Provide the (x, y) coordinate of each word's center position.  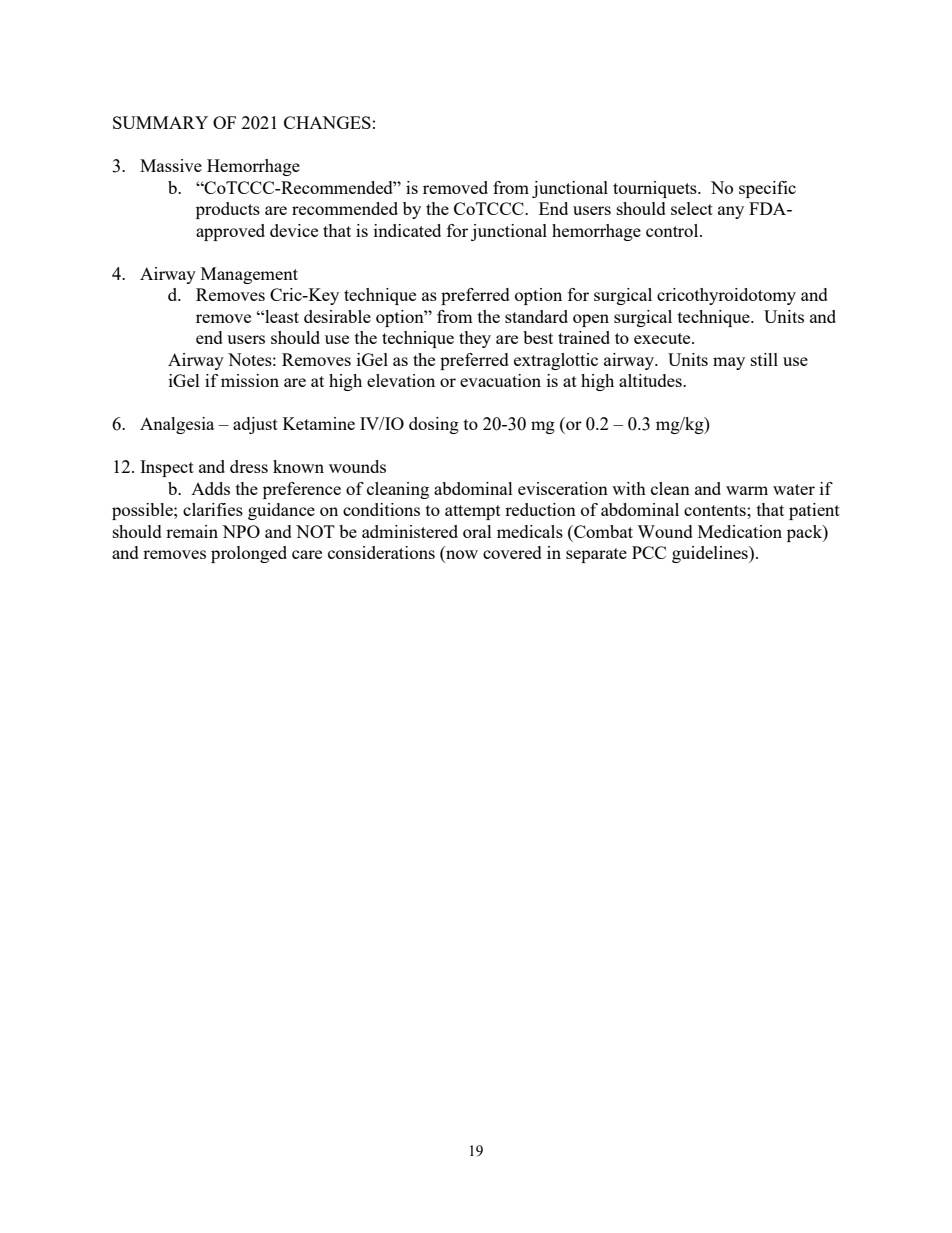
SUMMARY (160, 122)
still (764, 359)
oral (477, 531)
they (475, 339)
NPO (241, 531)
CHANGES (327, 122)
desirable (337, 316)
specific (767, 189)
